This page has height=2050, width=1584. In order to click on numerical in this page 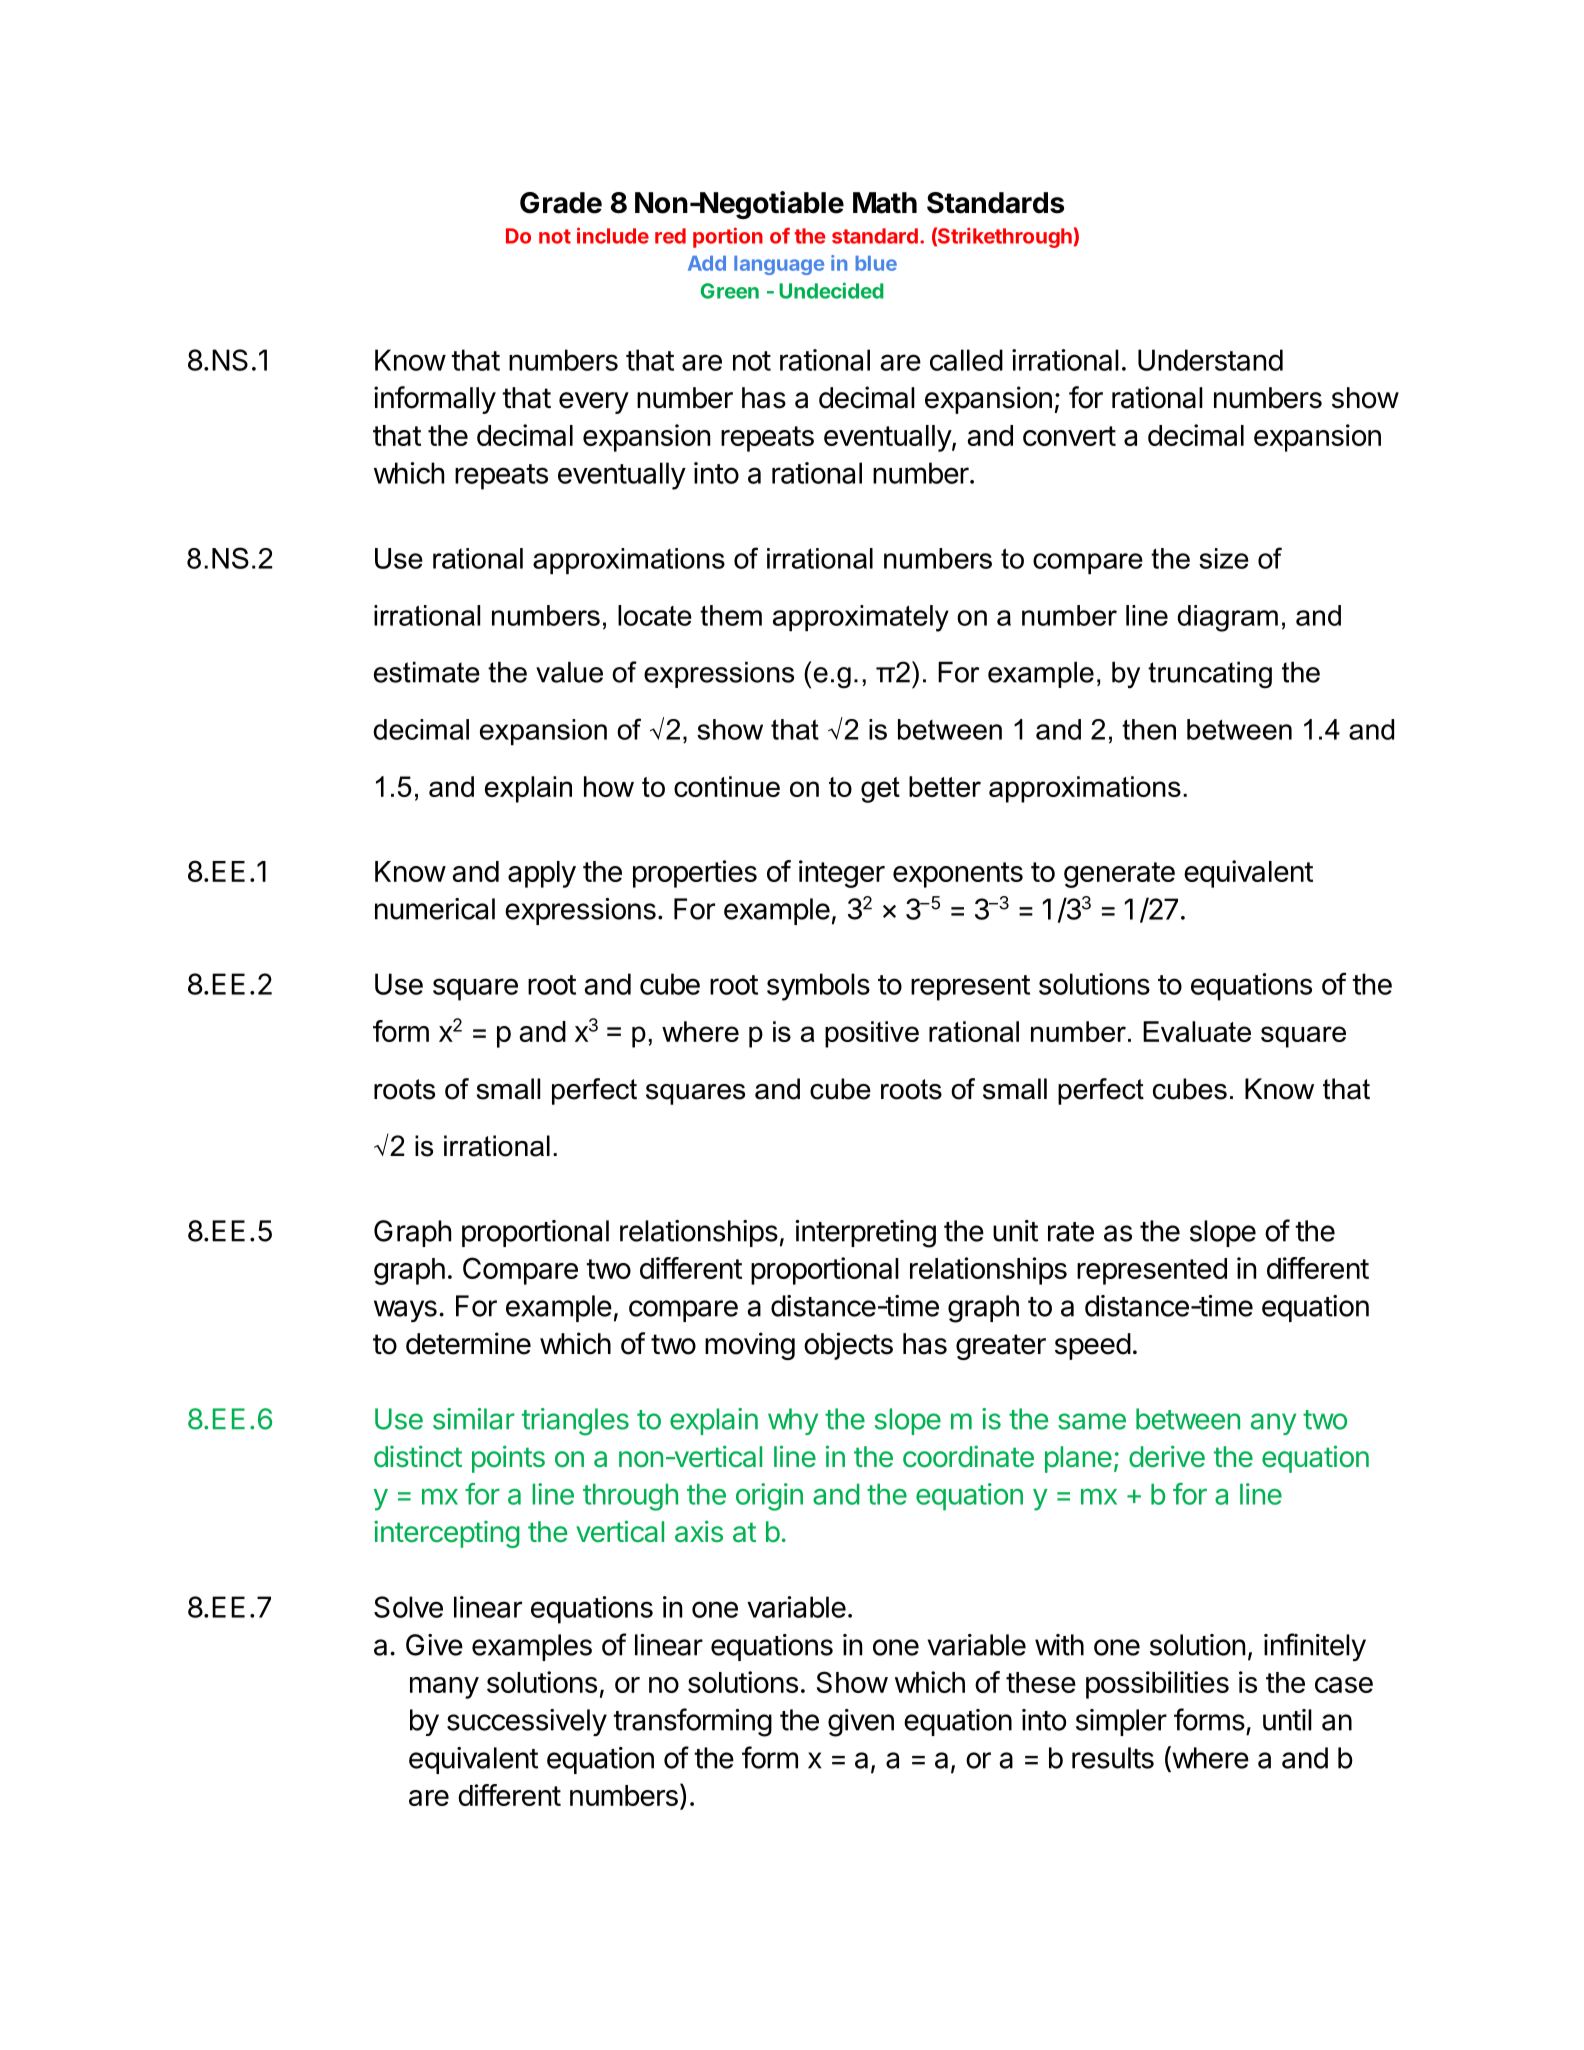, I will do `click(435, 909)`.
